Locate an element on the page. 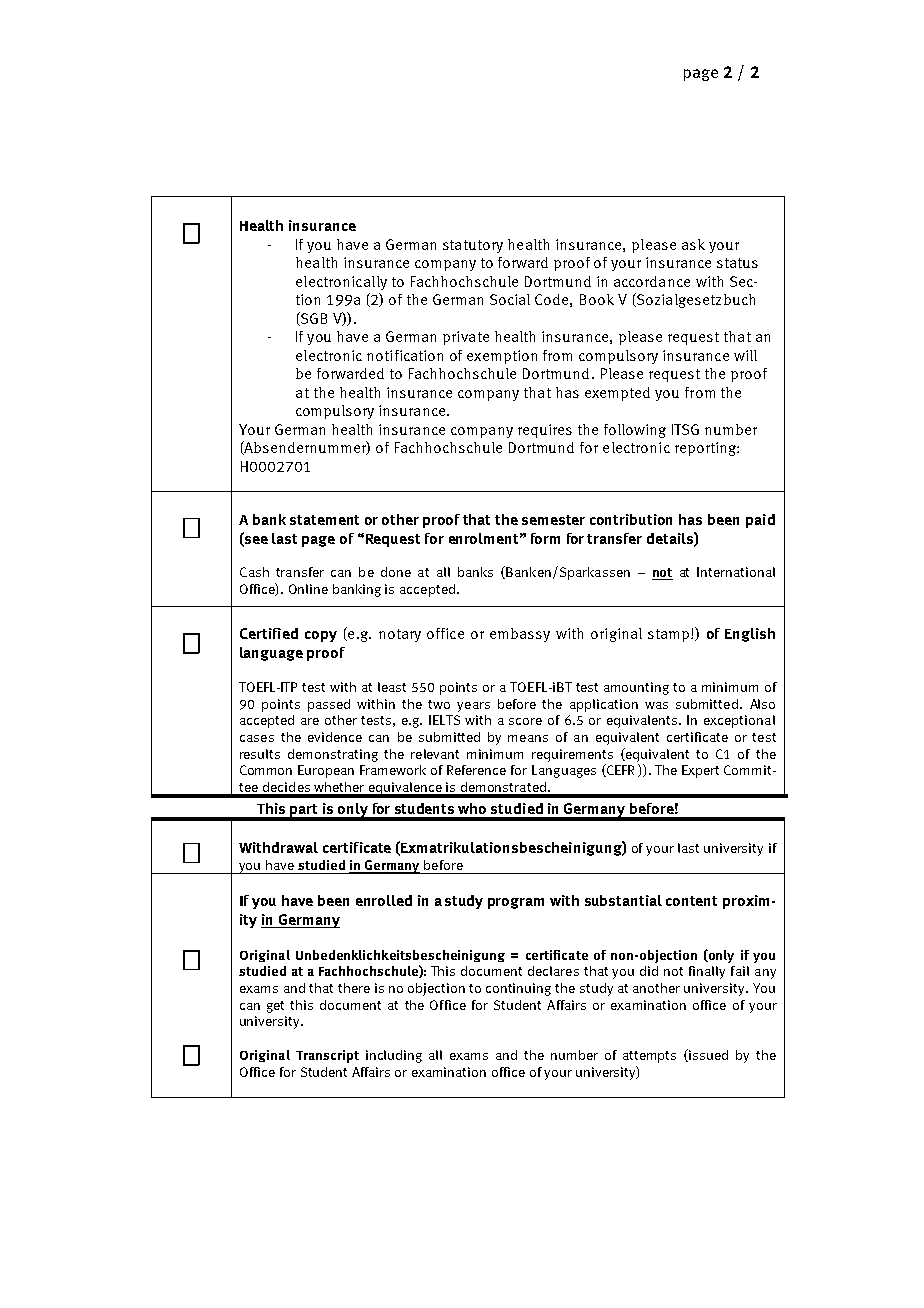 The image size is (924, 1308). statement is located at coordinates (324, 520).
